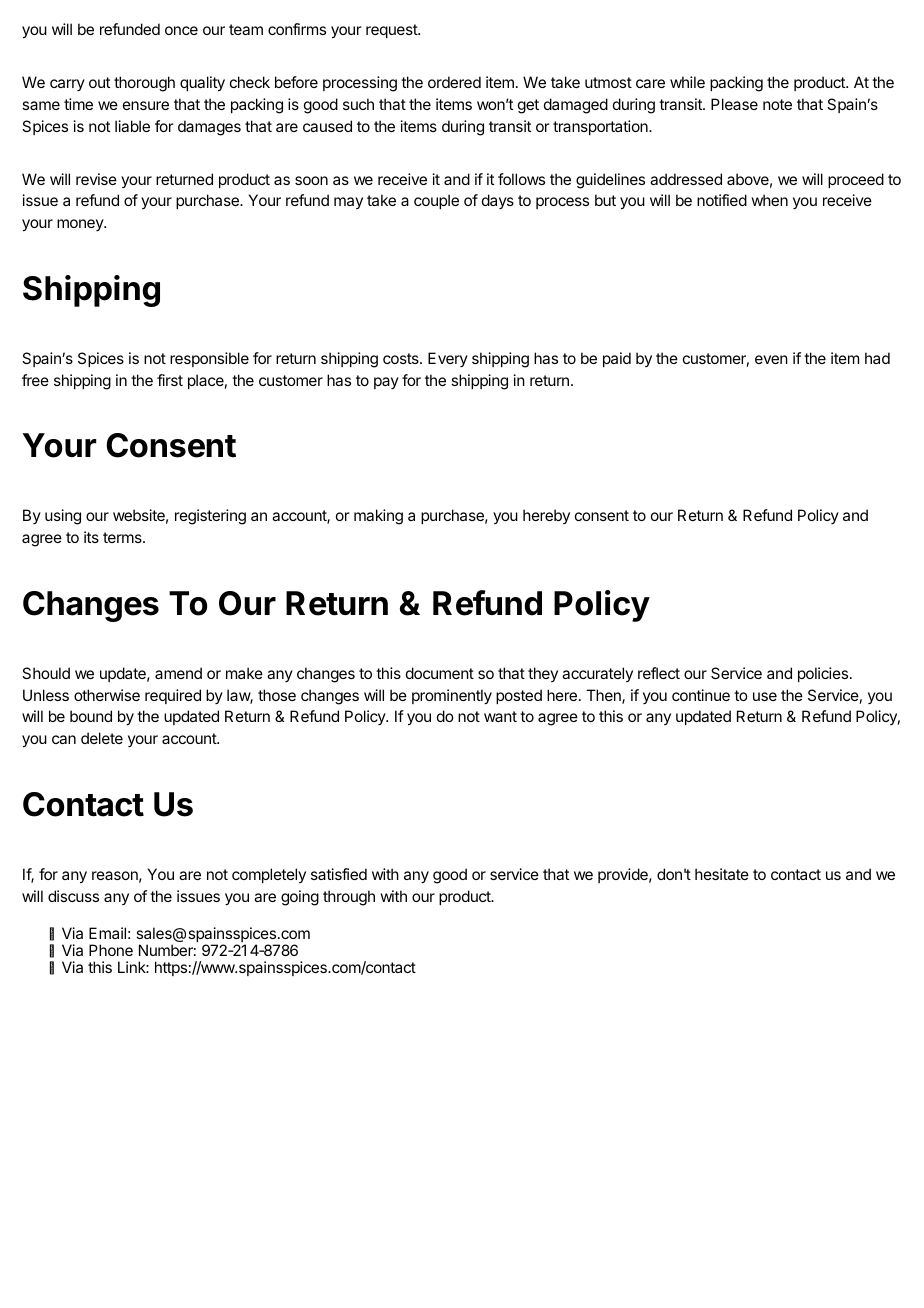 The image size is (924, 1308). I want to click on even, so click(771, 359).
